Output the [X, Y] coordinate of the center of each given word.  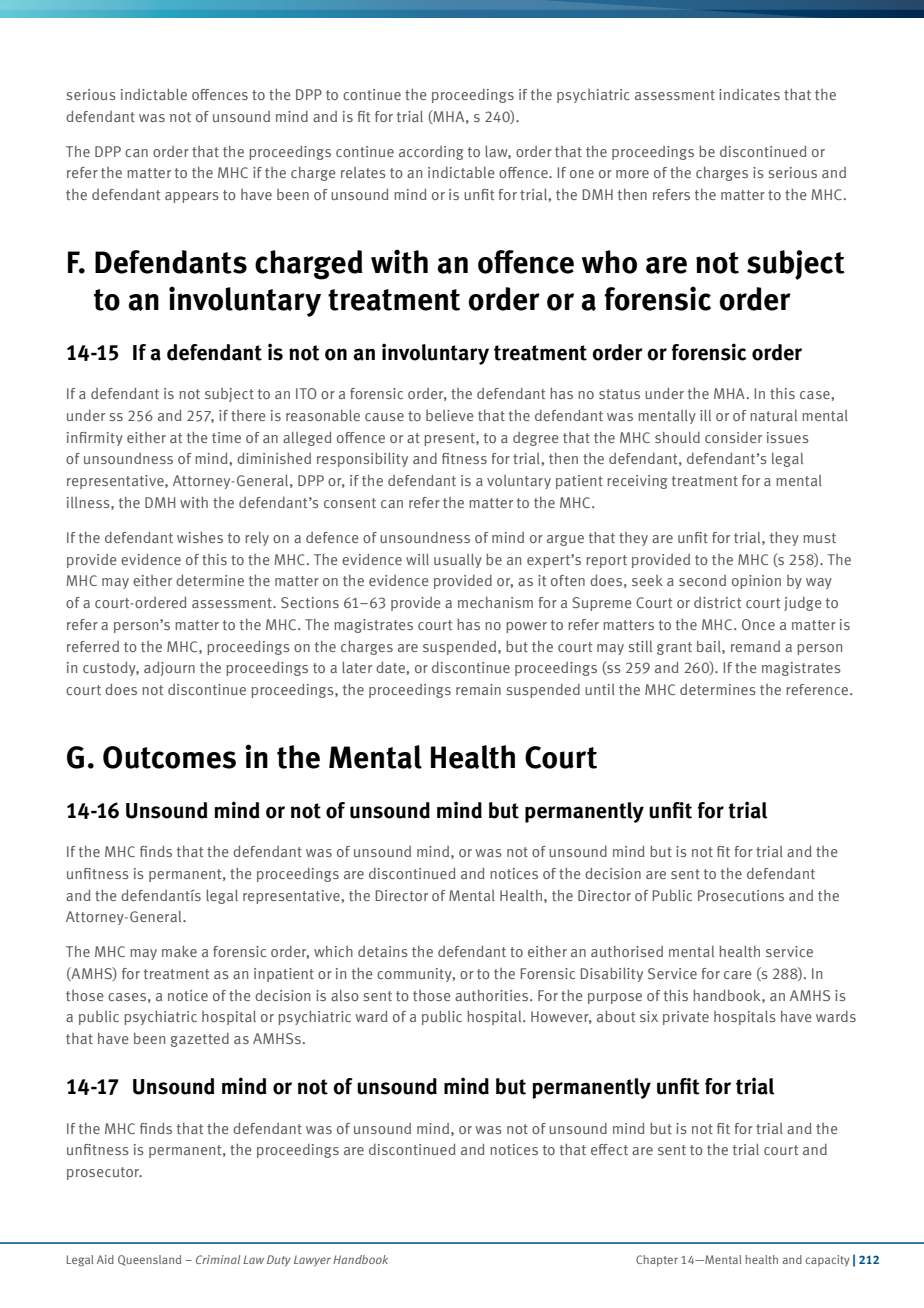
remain [478, 689]
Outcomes [169, 757]
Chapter [657, 1261]
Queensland [149, 1260]
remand [755, 646]
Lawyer [312, 1261]
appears [192, 197]
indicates [749, 94]
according [431, 153]
